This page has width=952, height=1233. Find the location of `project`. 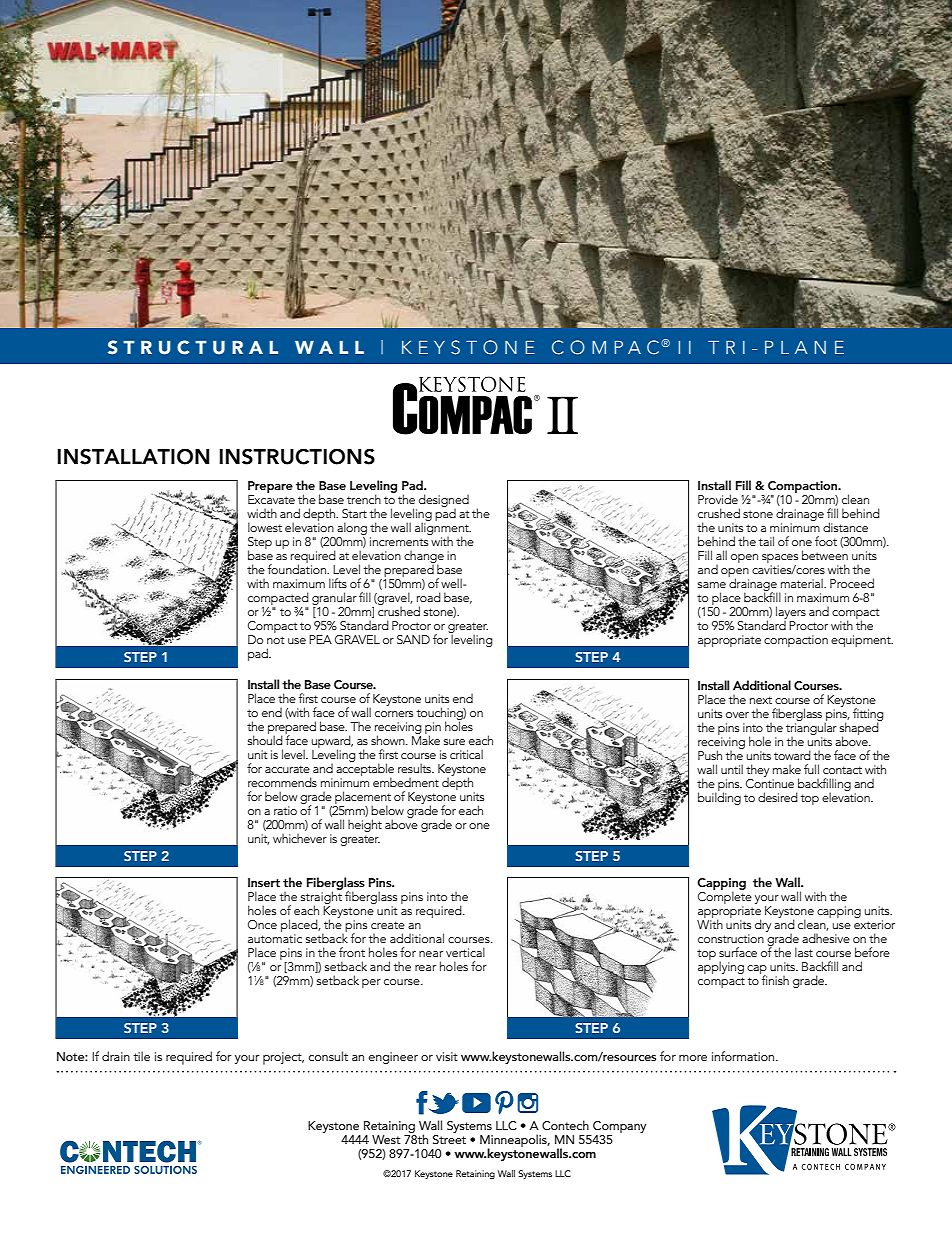

project is located at coordinates (283, 1058).
